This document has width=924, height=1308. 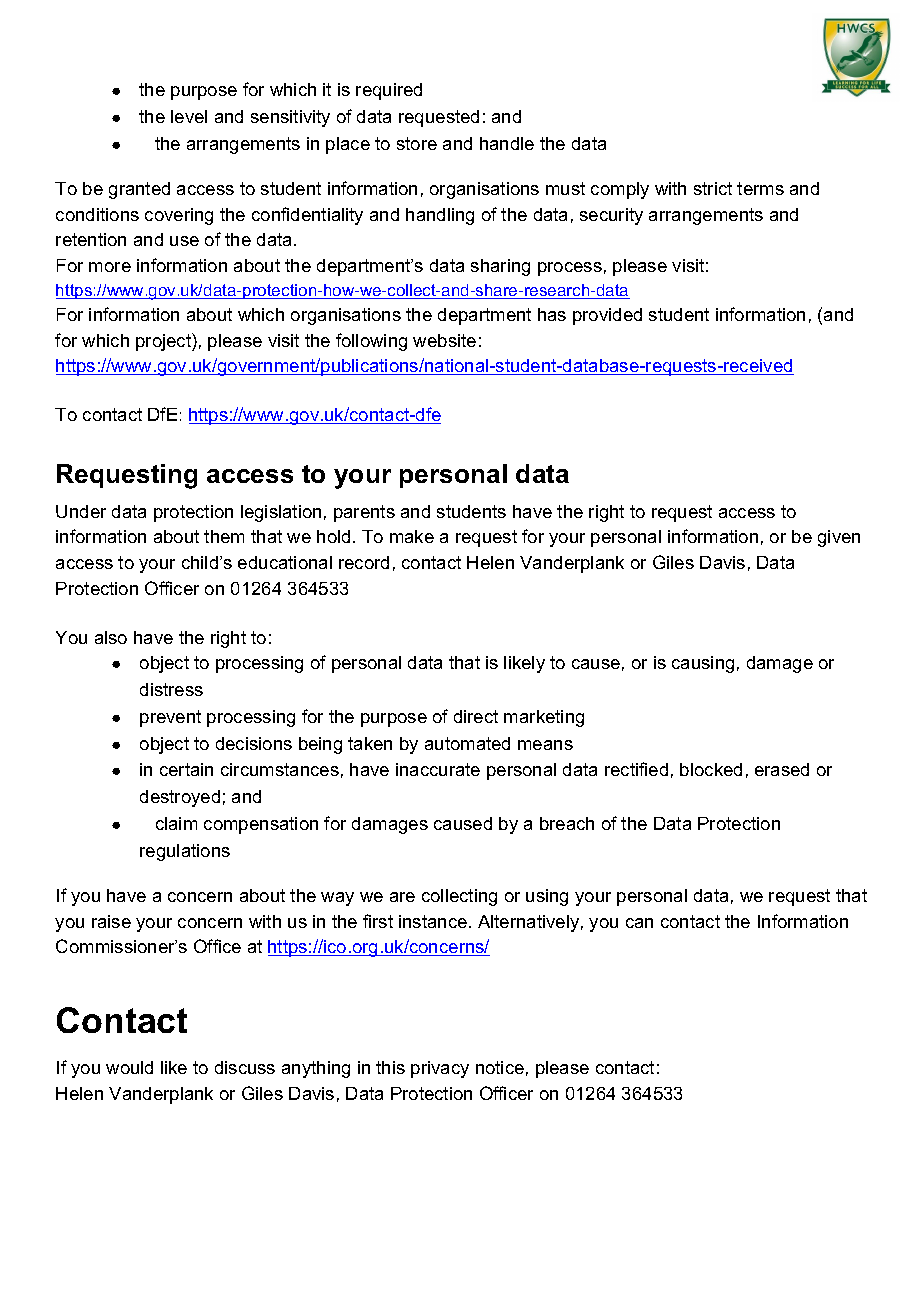 I want to click on them, so click(x=224, y=536).
